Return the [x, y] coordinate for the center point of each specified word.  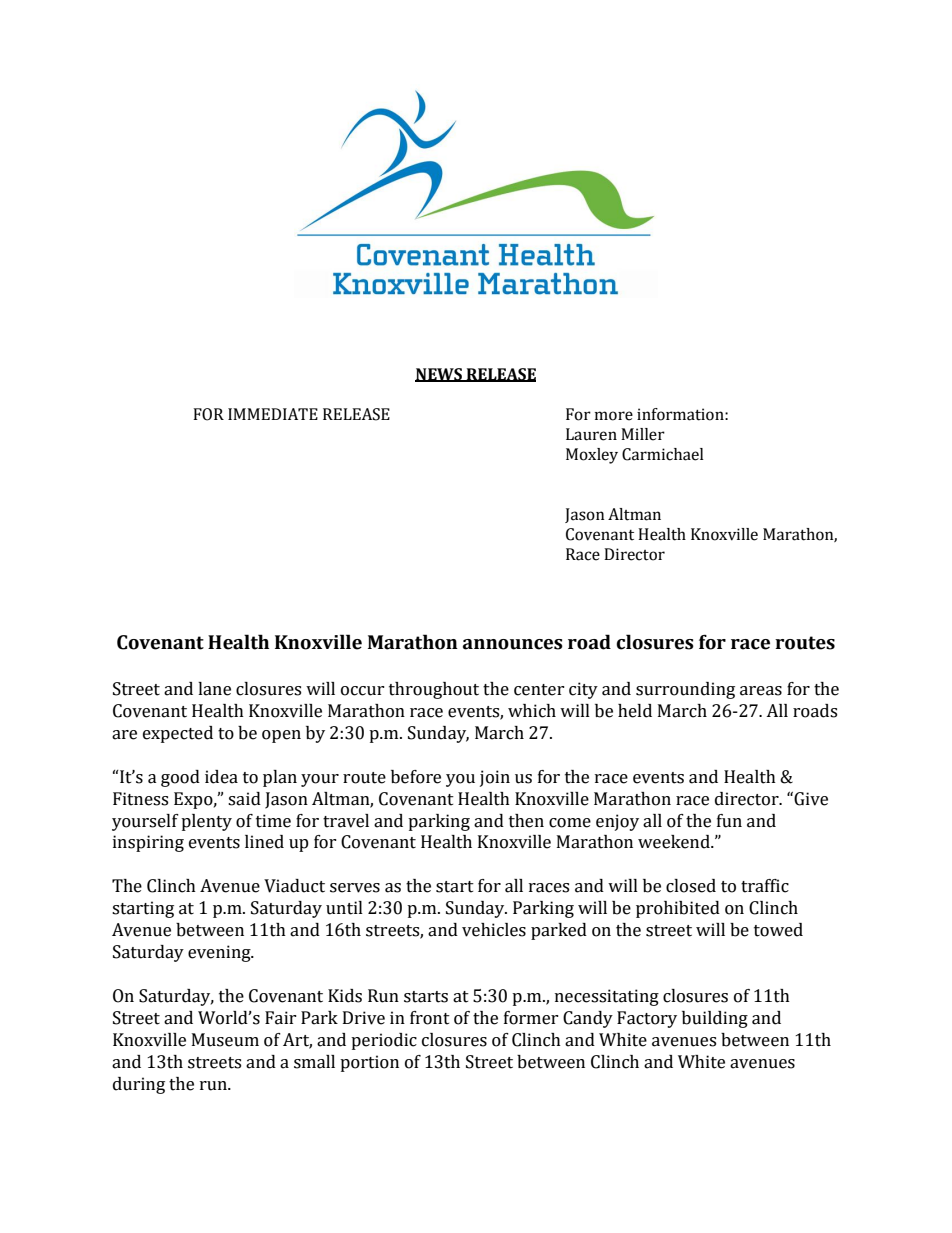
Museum [225, 1040]
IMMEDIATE [273, 414]
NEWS [439, 375]
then [526, 821]
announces [513, 644]
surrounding [685, 690]
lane [214, 689]
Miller [643, 434]
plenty [206, 822]
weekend [675, 842]
